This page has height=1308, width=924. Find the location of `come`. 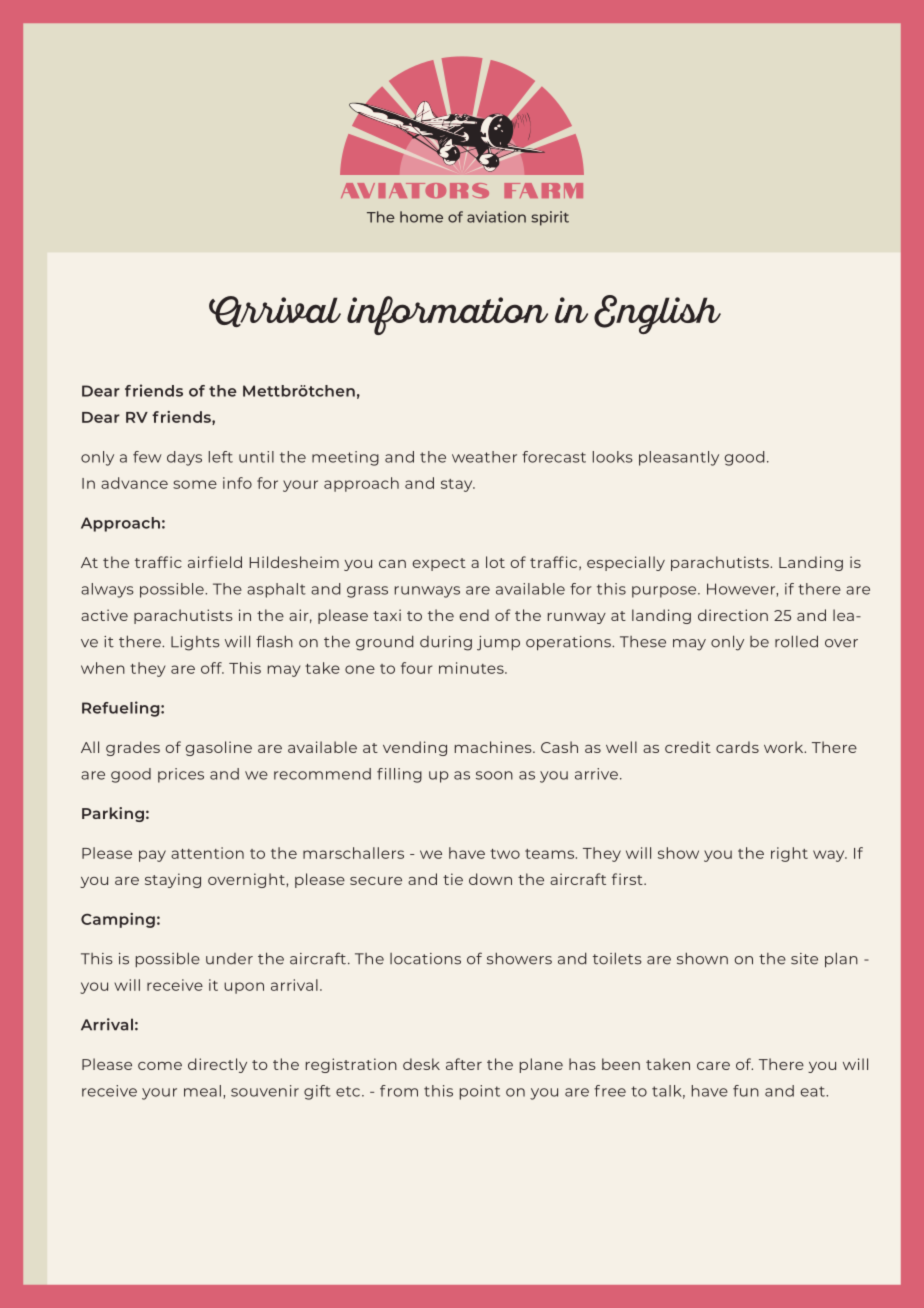

come is located at coordinates (160, 1066).
